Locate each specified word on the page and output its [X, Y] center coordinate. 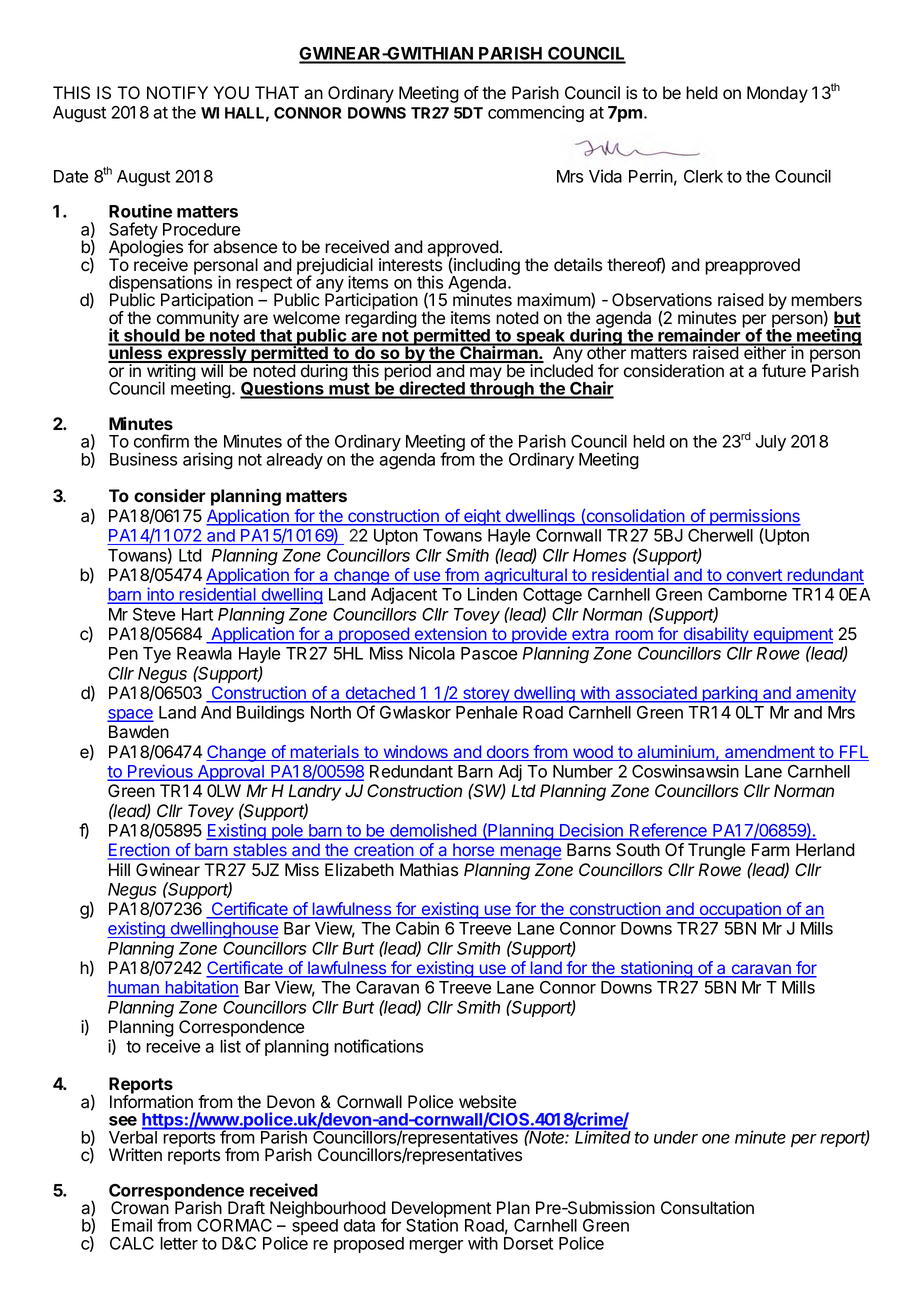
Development [441, 1210]
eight [482, 517]
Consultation [707, 1208]
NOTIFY [177, 92]
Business [143, 459]
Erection [139, 851]
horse [474, 851]
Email [132, 1225]
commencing [536, 114]
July [771, 443]
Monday [777, 94]
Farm [771, 850]
